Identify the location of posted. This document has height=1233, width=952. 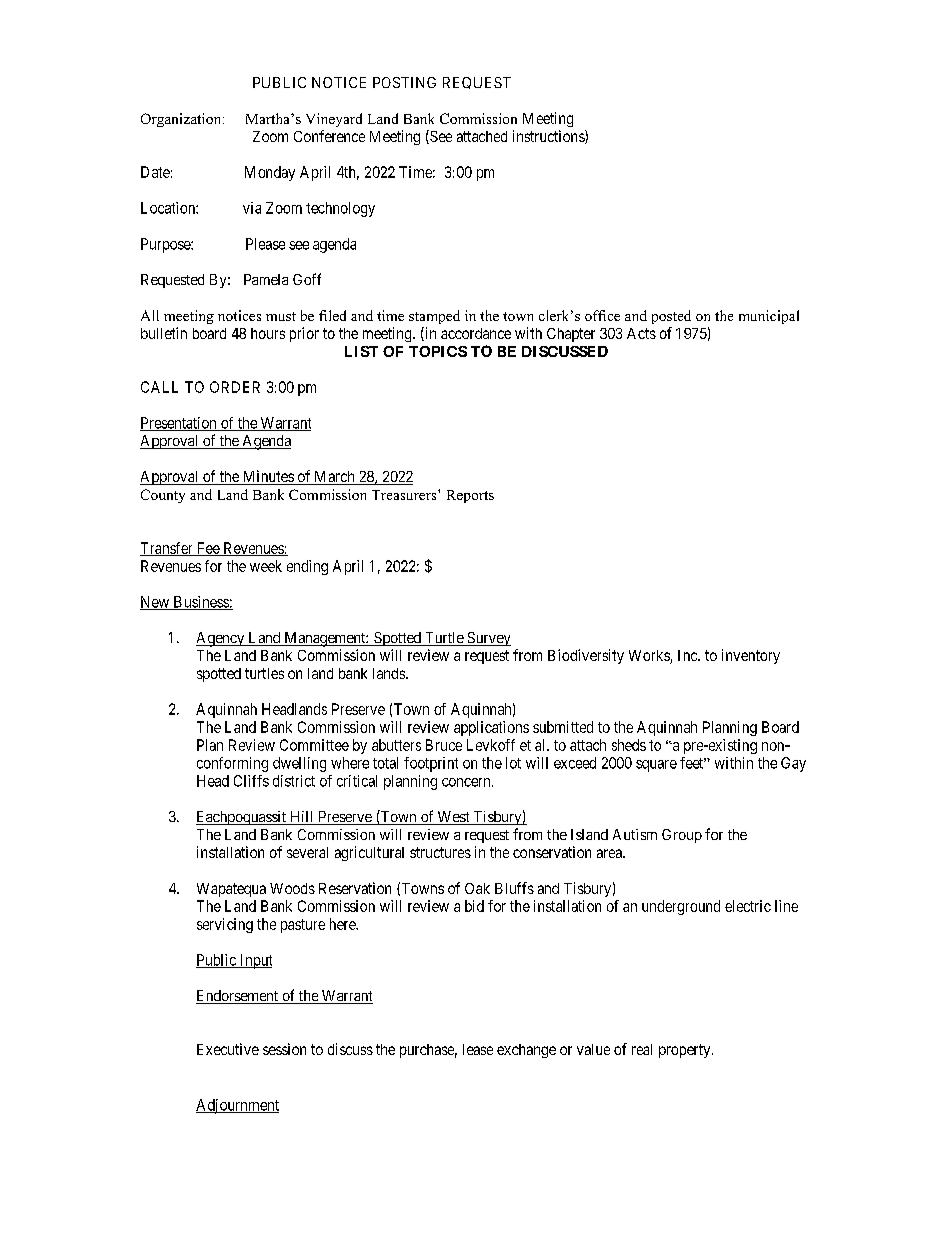
(671, 317).
